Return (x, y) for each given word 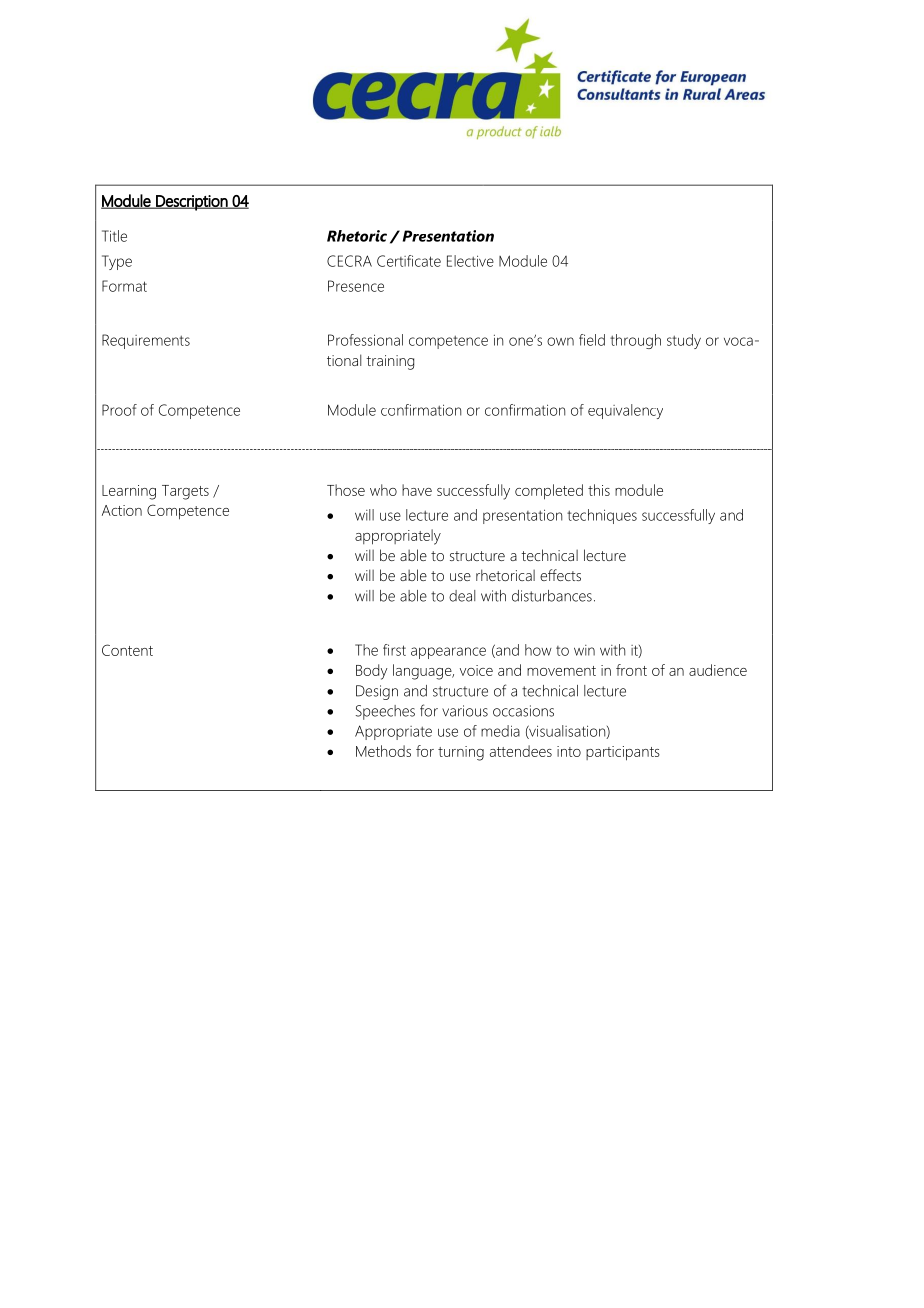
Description (192, 203)
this (599, 490)
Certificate (409, 261)
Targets (185, 492)
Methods (383, 751)
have (417, 490)
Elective (470, 261)
